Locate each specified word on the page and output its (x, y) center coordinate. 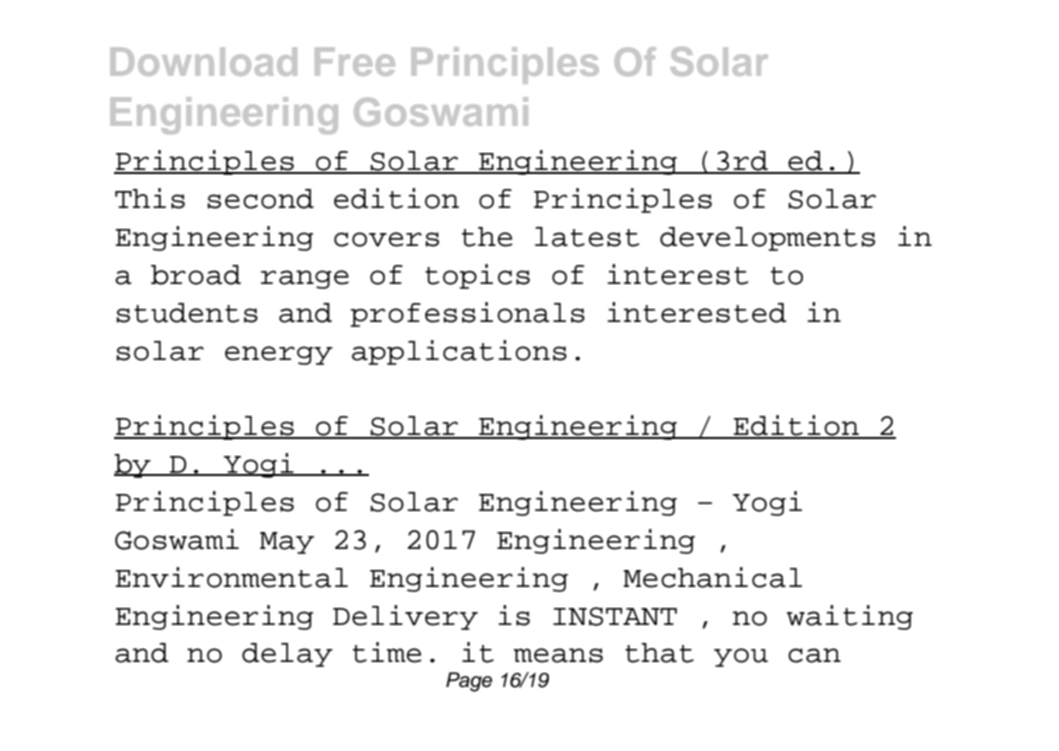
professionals (467, 314)
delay (287, 655)
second (260, 199)
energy (279, 355)
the (487, 237)
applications (459, 352)
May (287, 543)
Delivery (405, 617)
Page (469, 682)
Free (355, 61)
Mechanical (713, 577)
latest (587, 237)
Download (204, 61)
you (741, 657)
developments (767, 239)
